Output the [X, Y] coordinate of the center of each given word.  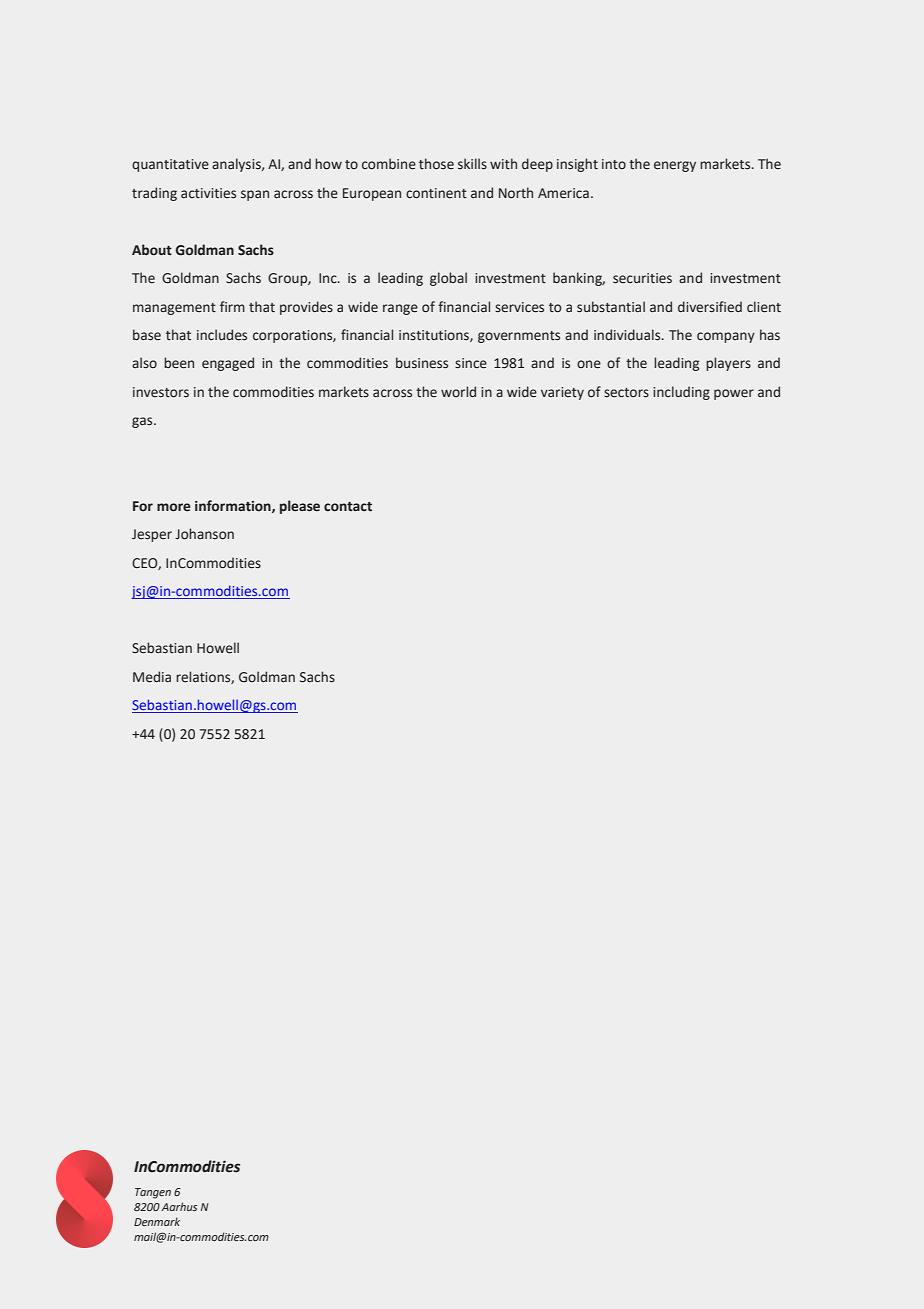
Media [152, 677]
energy [675, 166]
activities [208, 193]
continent [436, 193]
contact [348, 507]
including [681, 393]
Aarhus [179, 1206]
